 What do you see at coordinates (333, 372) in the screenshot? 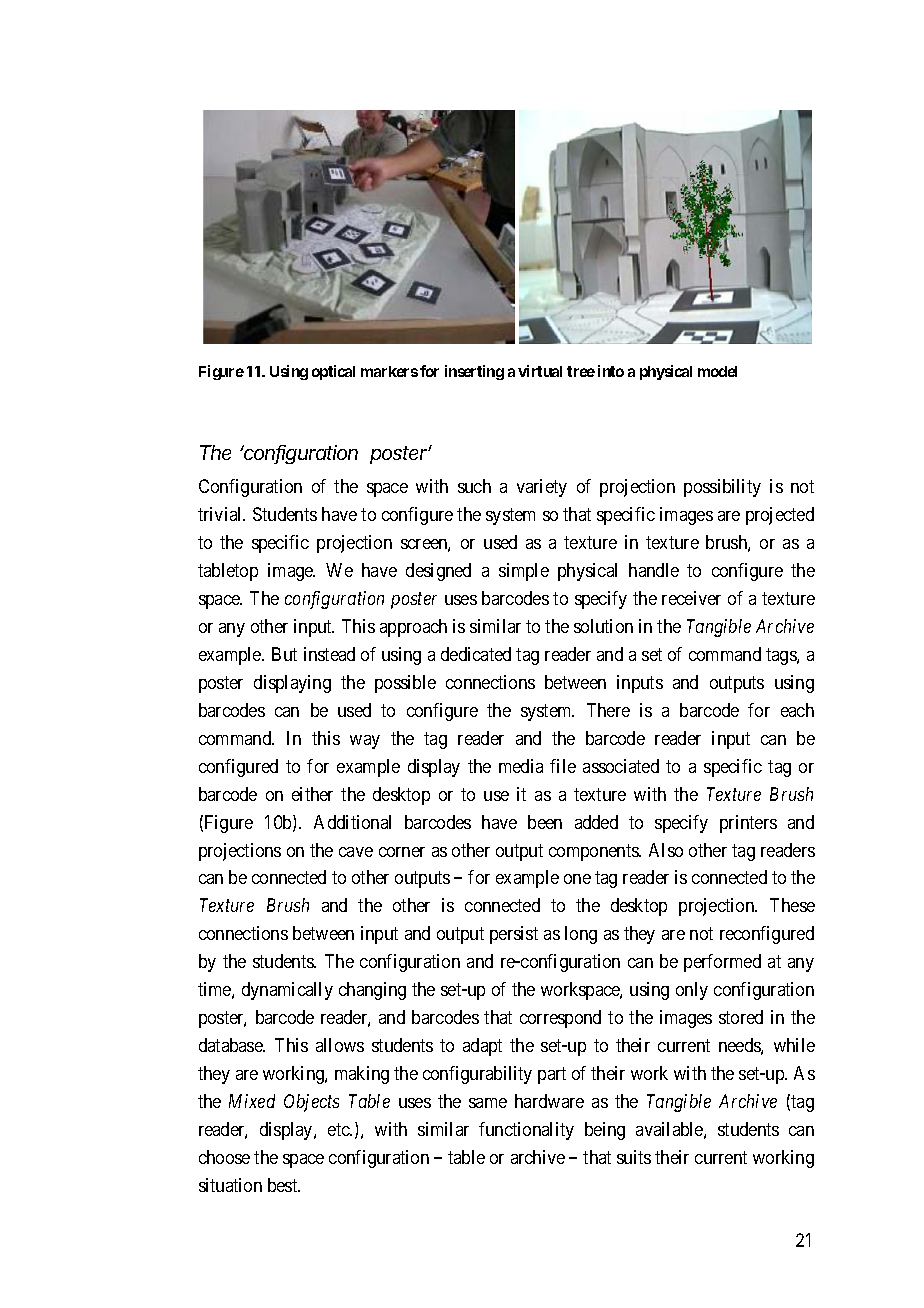
I see `optical` at bounding box center [333, 372].
